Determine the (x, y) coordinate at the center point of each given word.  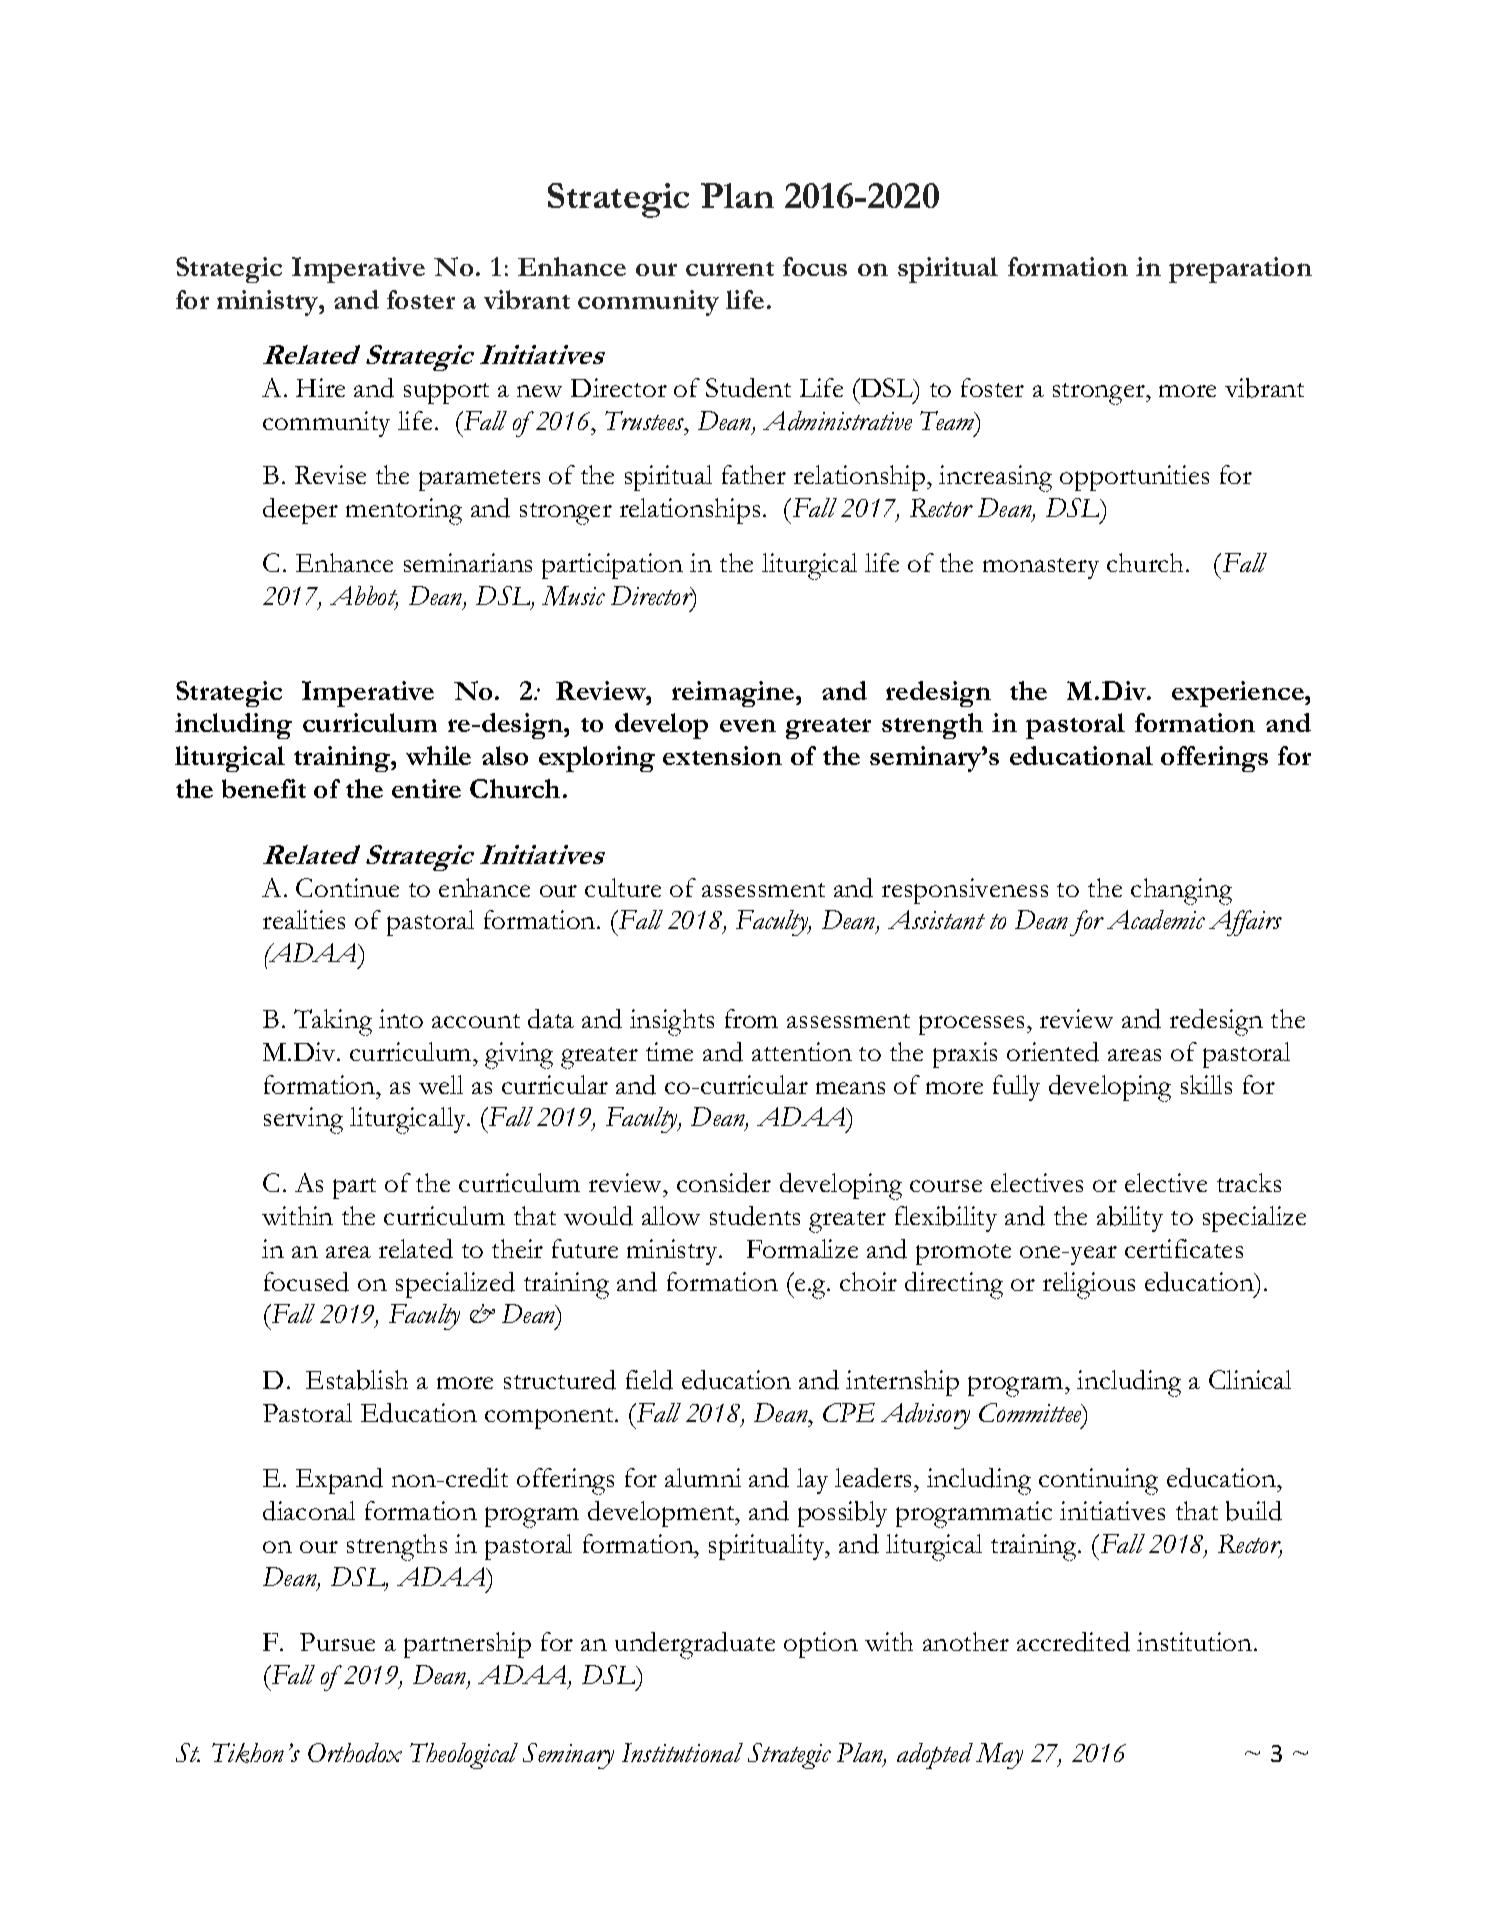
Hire (320, 387)
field (649, 1380)
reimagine (734, 694)
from (751, 1018)
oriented (1053, 1052)
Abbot (364, 597)
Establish (357, 1380)
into (401, 1018)
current (730, 269)
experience (1239, 694)
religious (1089, 1285)
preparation (1240, 270)
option (821, 1645)
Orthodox (355, 1753)
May (999, 1756)
